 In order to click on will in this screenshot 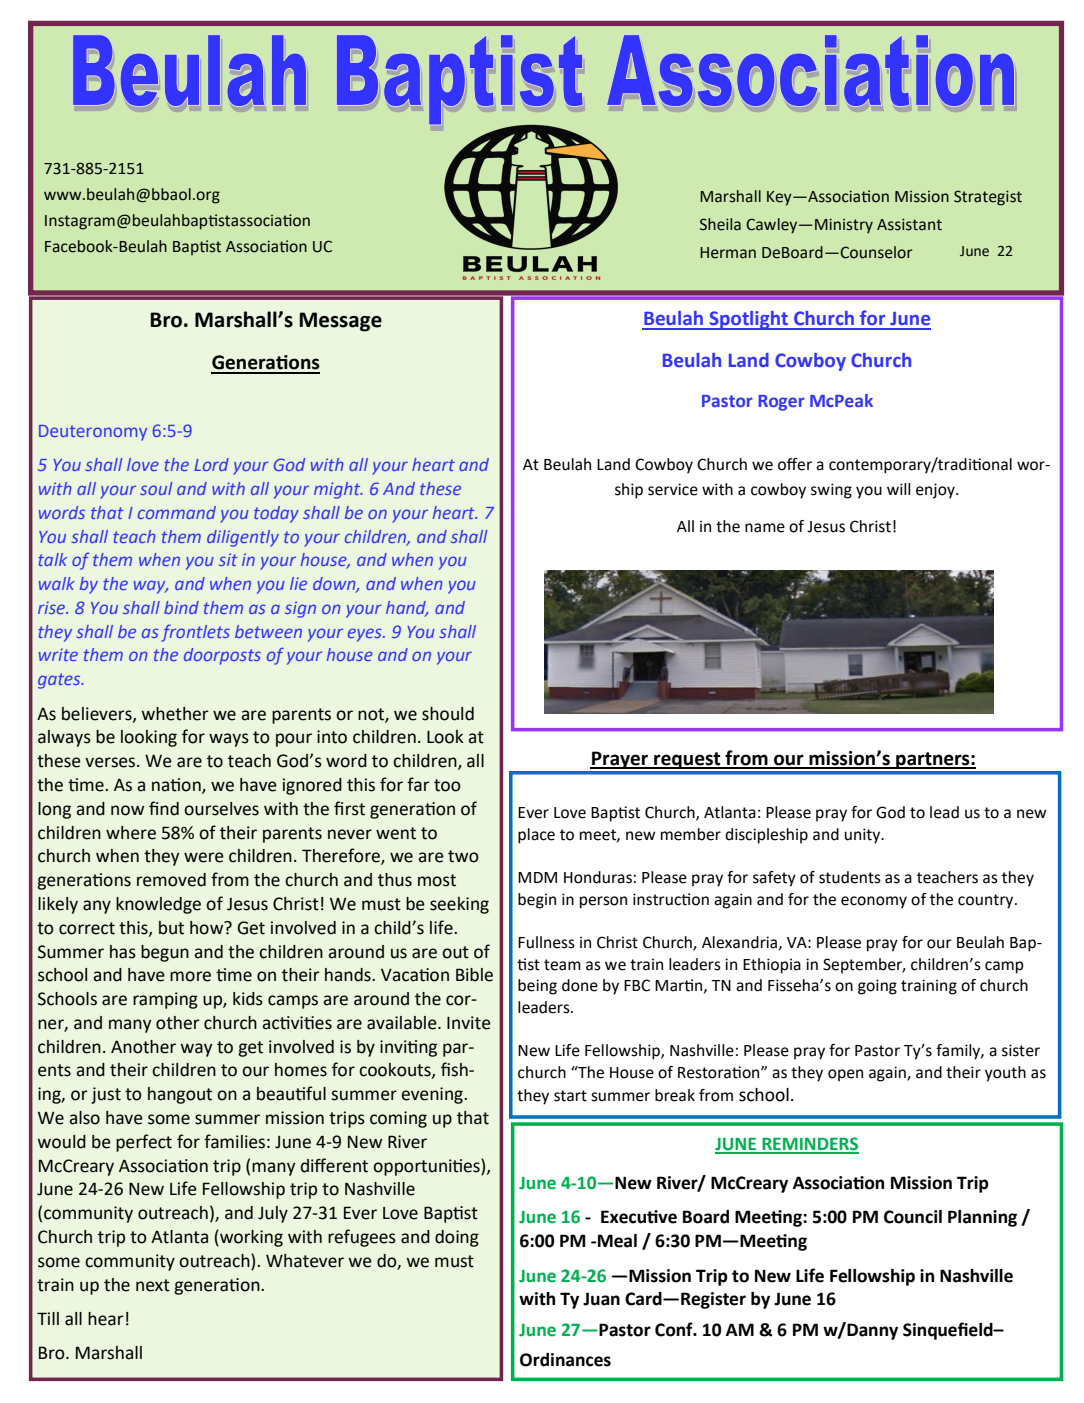, I will do `click(899, 489)`.
